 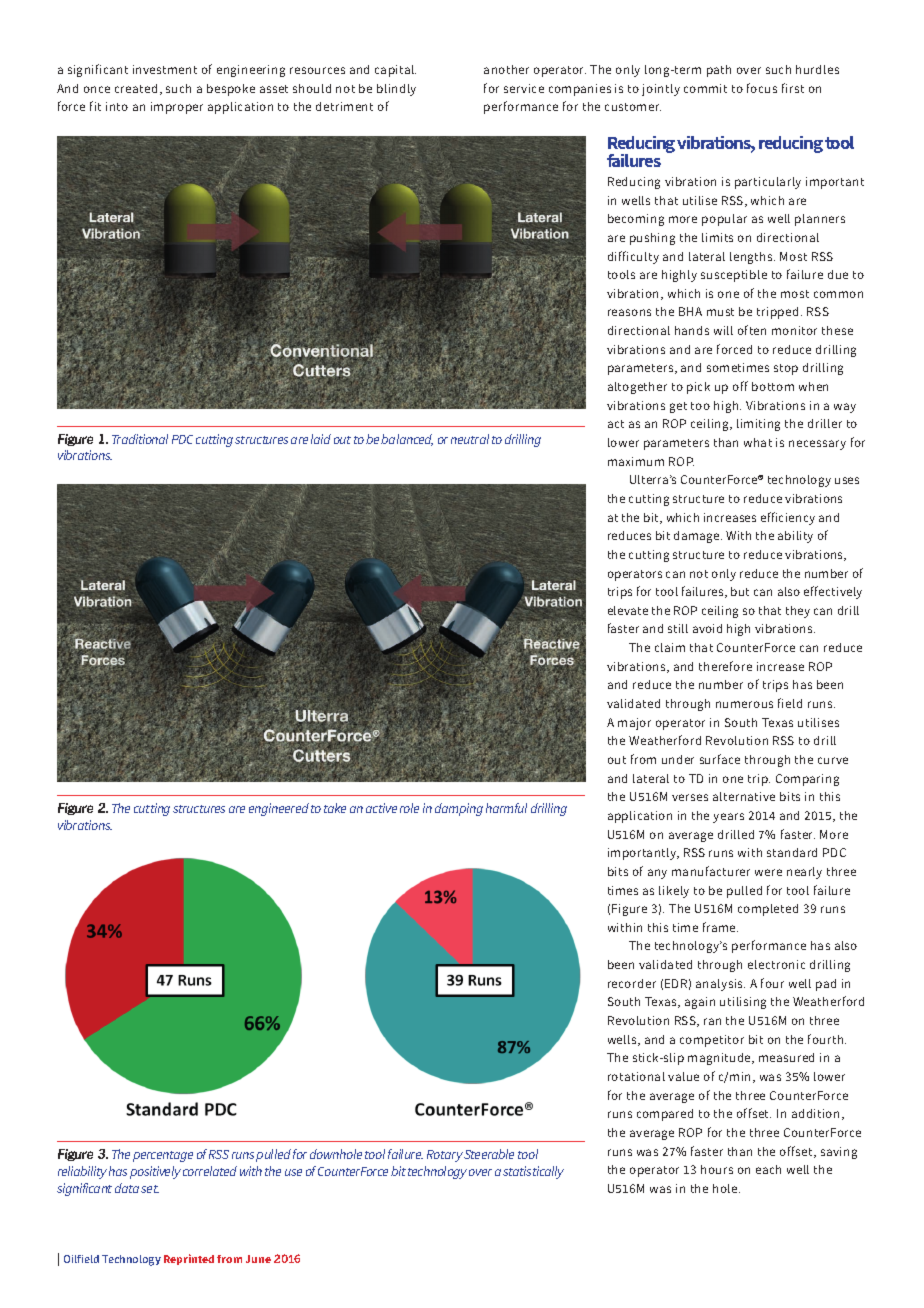 What do you see at coordinates (177, 108) in the screenshot?
I see `improper` at bounding box center [177, 108].
